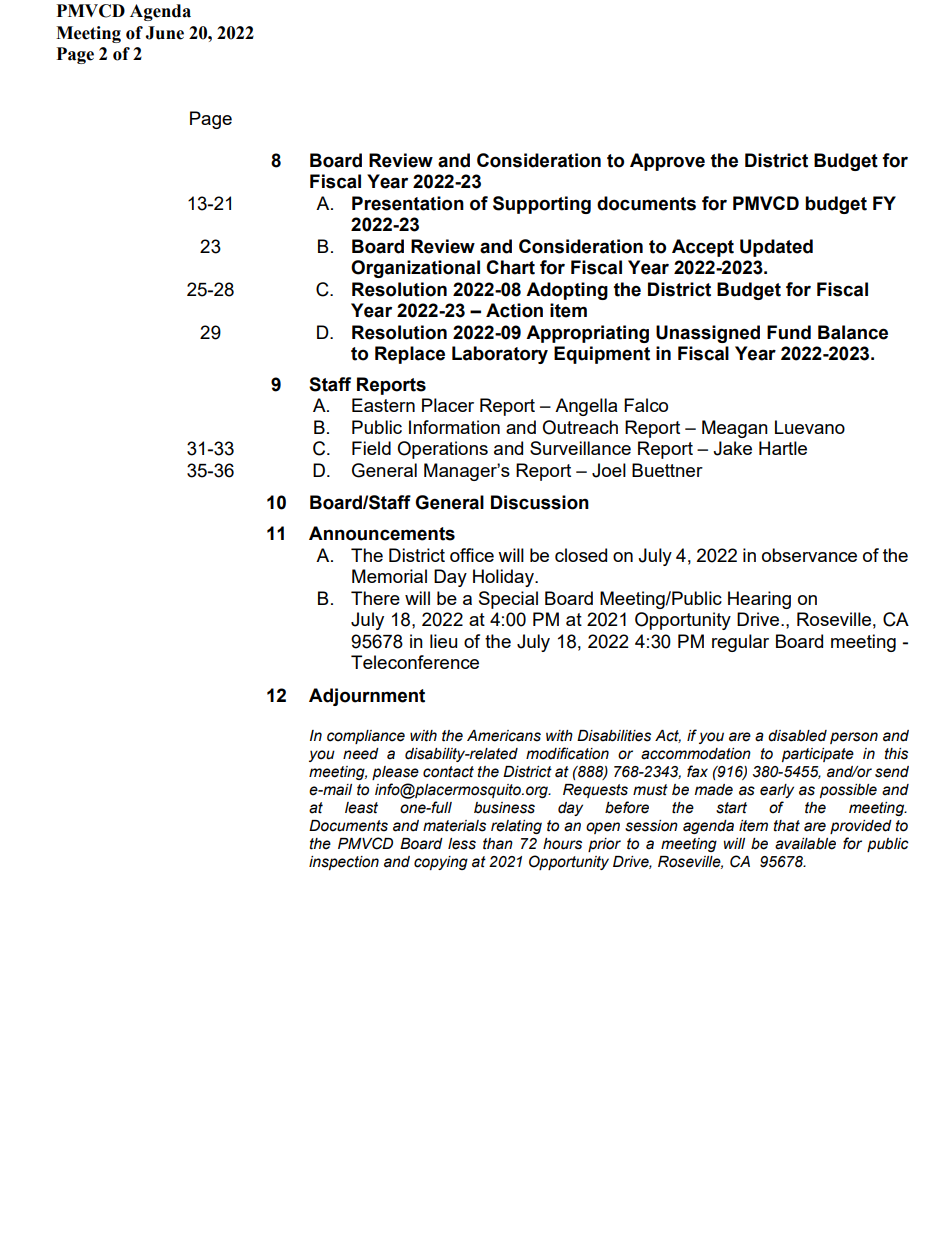  What do you see at coordinates (367, 697) in the screenshot?
I see `Adjournment` at bounding box center [367, 697].
